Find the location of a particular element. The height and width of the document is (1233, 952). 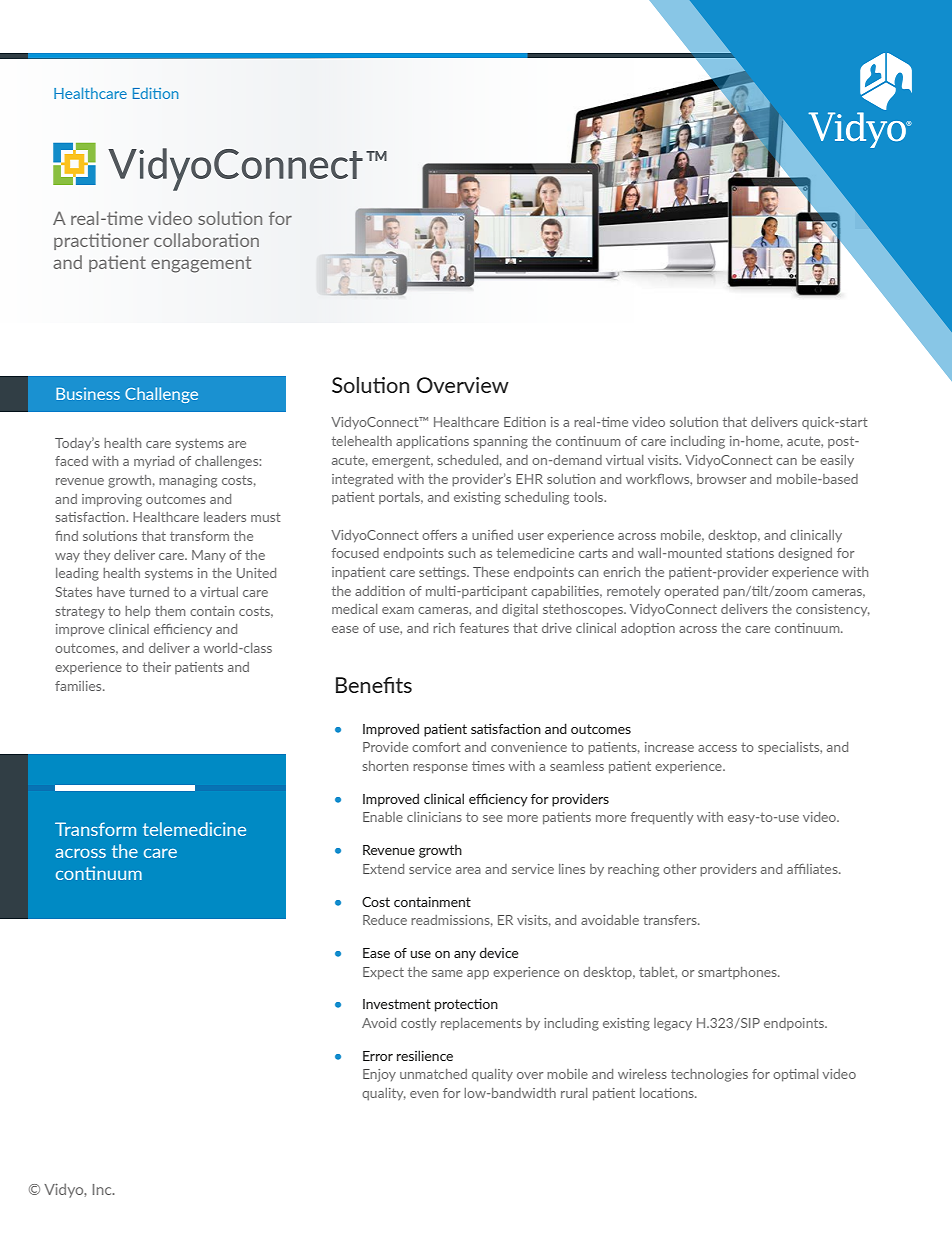

engagement is located at coordinates (201, 264).
